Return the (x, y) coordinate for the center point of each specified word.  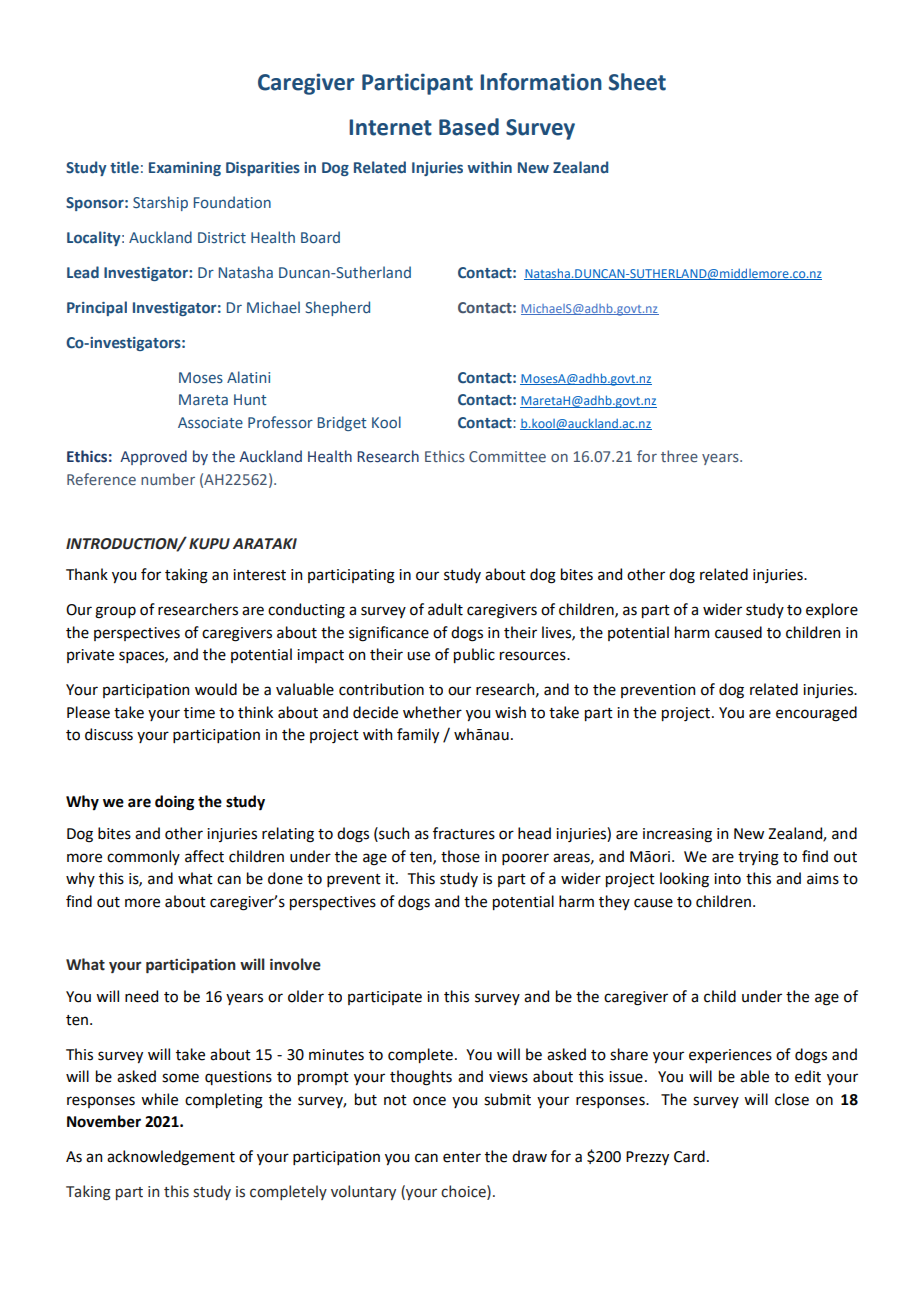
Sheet (637, 82)
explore (832, 610)
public (474, 655)
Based (469, 127)
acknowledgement (171, 1158)
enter (462, 1157)
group (115, 612)
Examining (185, 169)
